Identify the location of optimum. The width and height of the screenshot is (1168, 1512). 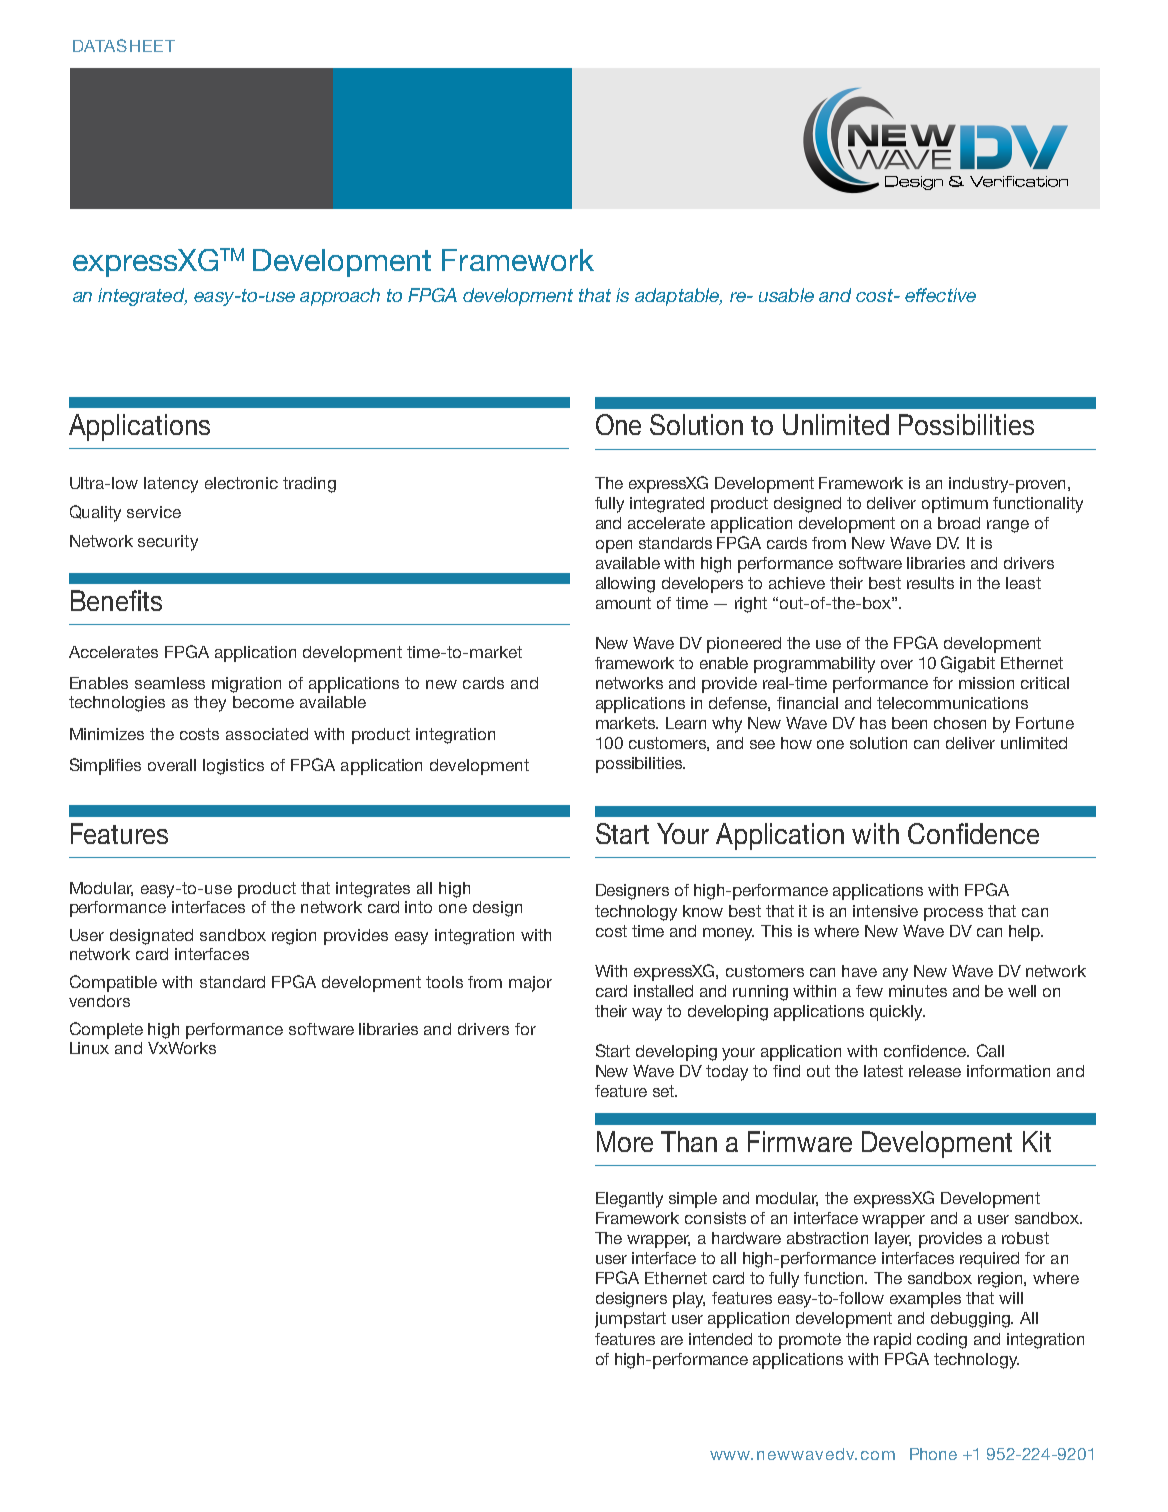
(955, 505).
